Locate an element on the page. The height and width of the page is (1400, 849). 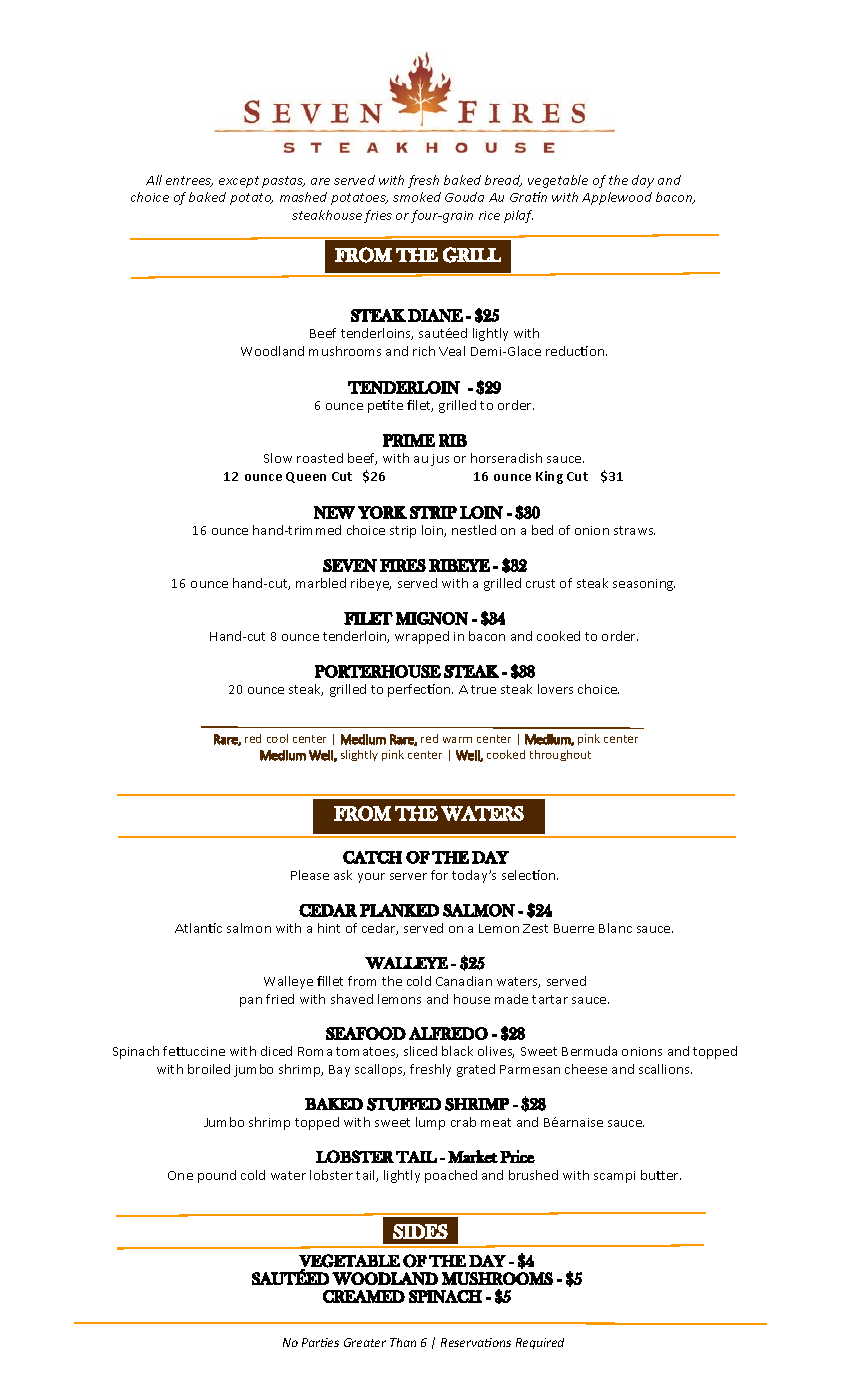
Atlantic is located at coordinates (198, 928).
